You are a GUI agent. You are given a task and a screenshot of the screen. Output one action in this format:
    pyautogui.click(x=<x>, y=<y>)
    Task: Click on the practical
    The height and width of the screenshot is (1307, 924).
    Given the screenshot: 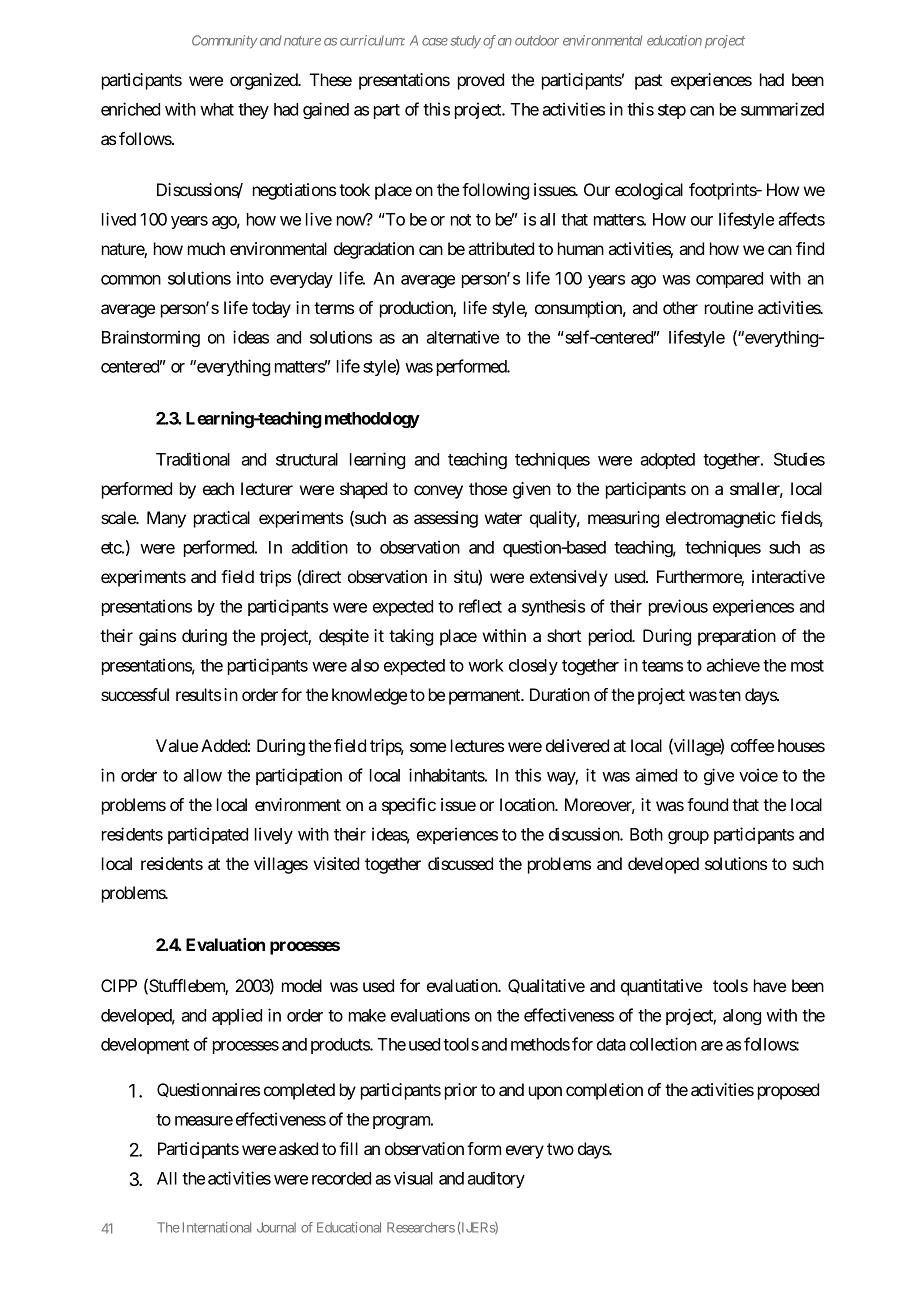 What is the action you would take?
    pyautogui.click(x=222, y=519)
